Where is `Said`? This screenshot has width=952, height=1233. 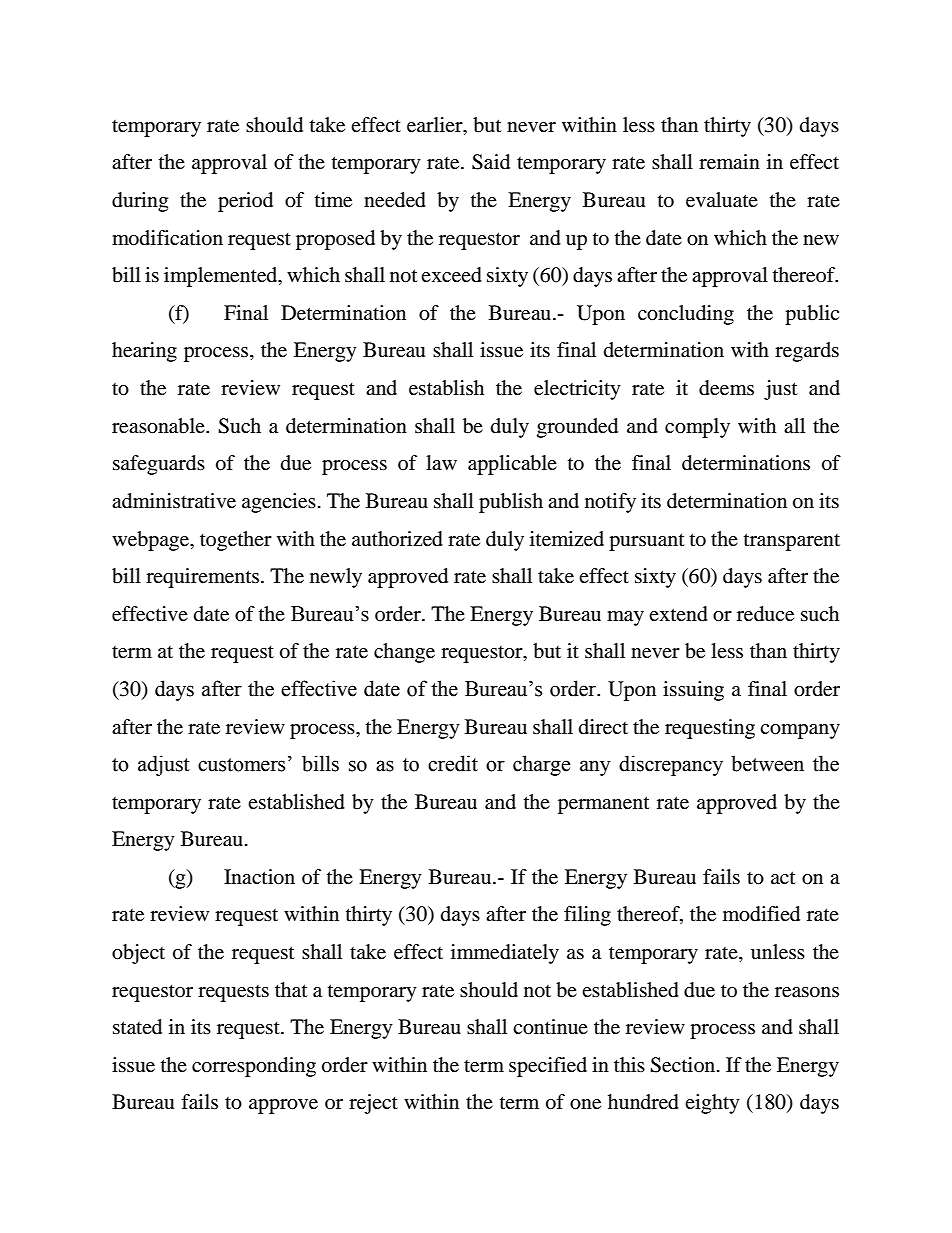
Said is located at coordinates (491, 162).
